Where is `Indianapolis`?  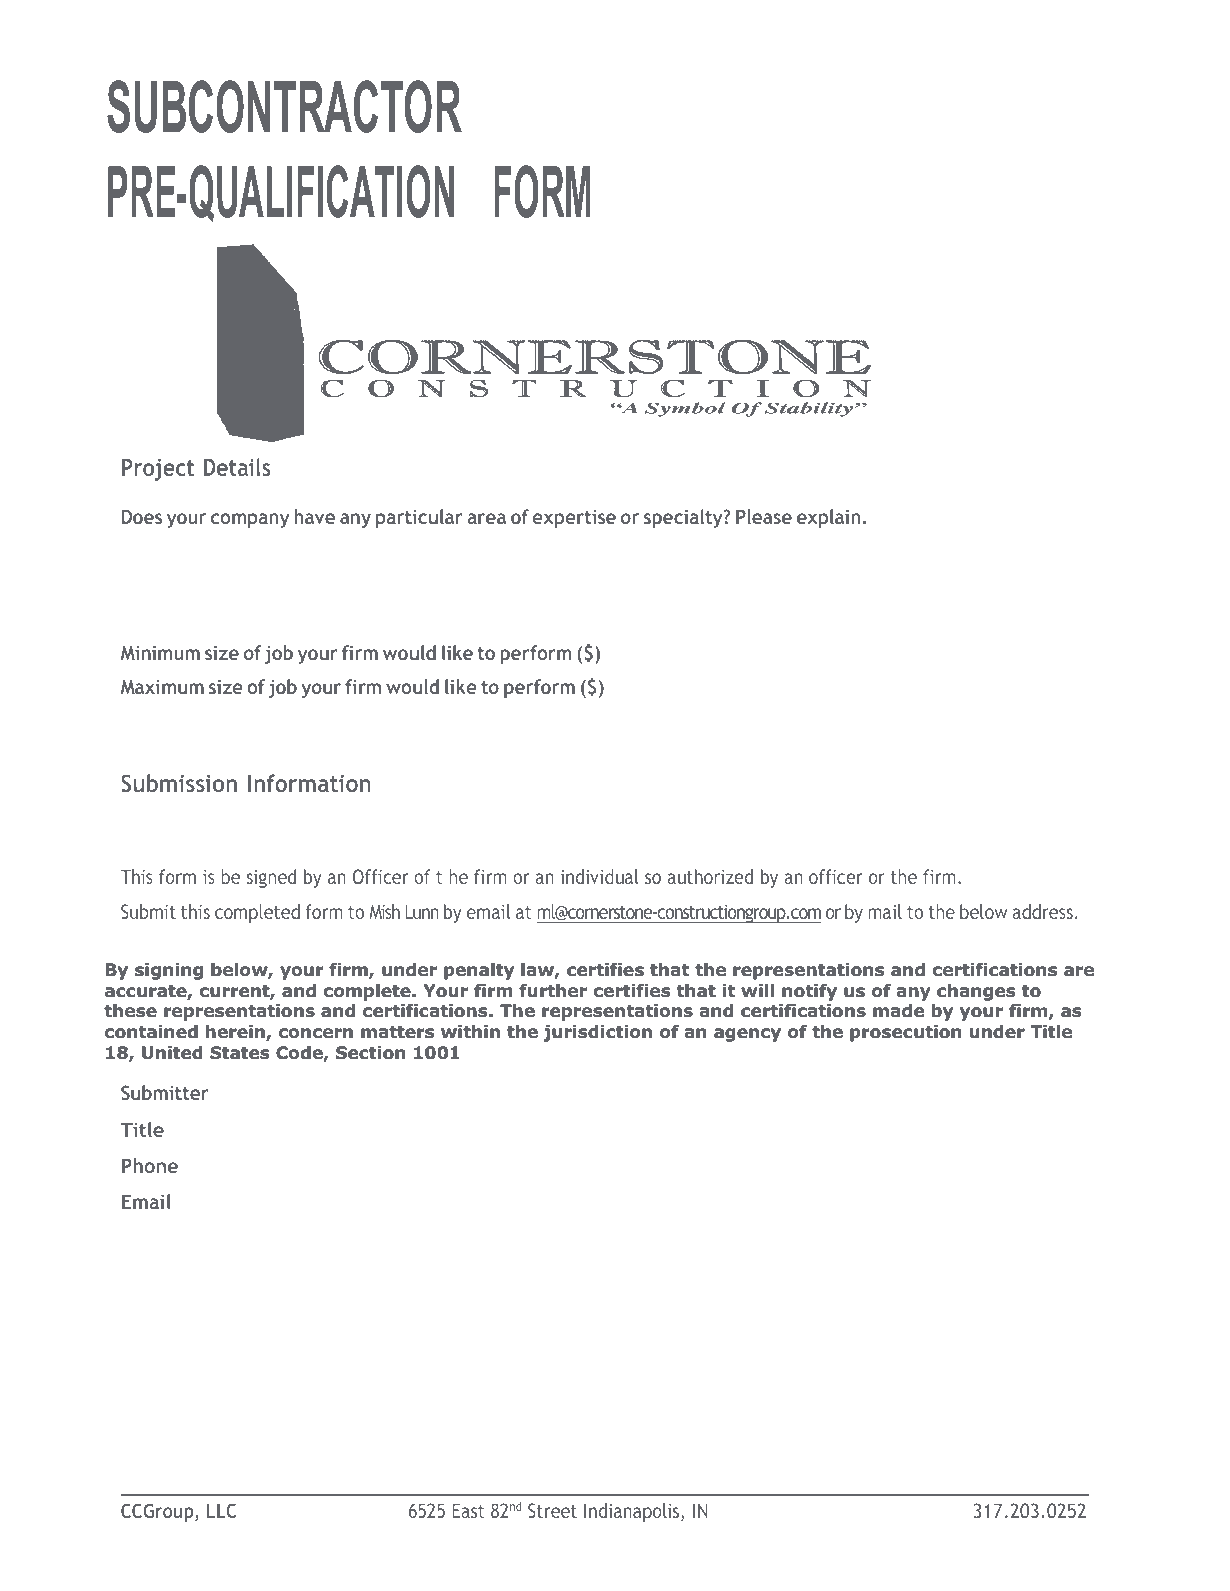 Indianapolis is located at coordinates (633, 1512).
